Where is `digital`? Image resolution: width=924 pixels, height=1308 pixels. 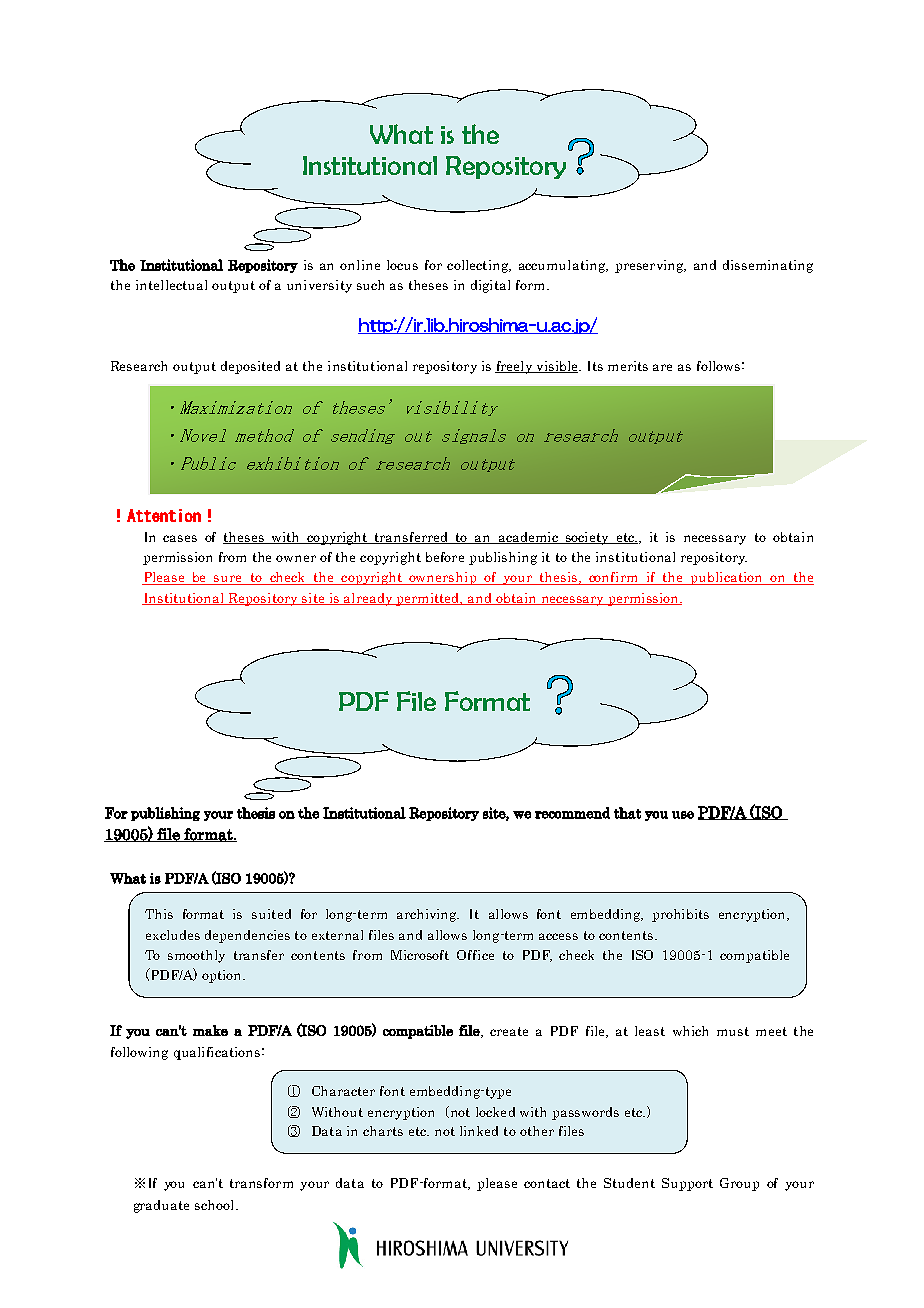 digital is located at coordinates (490, 286).
